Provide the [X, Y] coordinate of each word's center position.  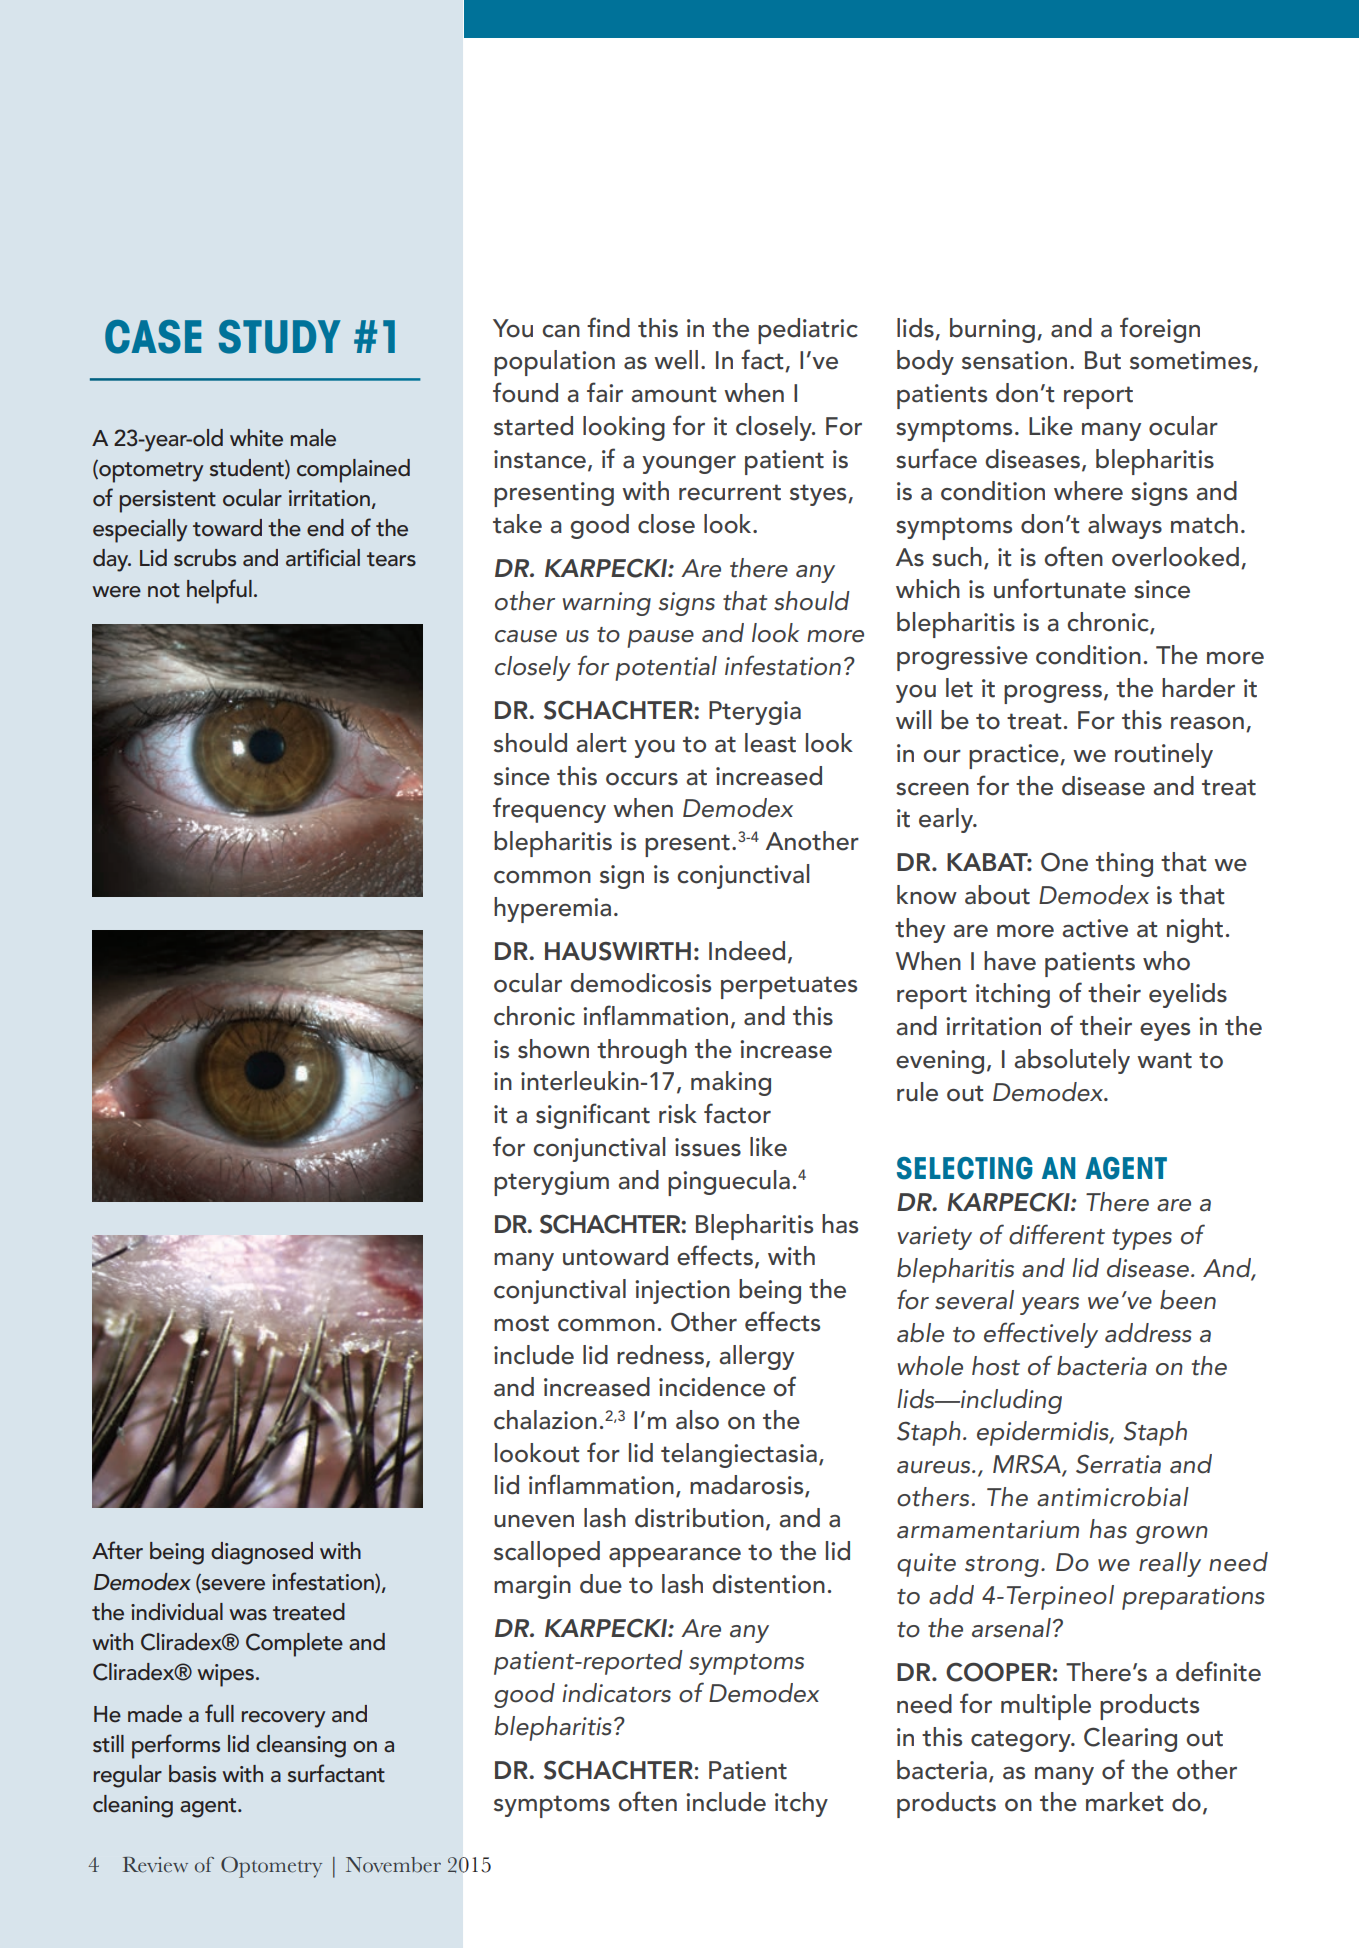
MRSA [1028, 1465]
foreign [1160, 330]
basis [192, 1774]
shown [553, 1049]
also [697, 1420]
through [642, 1051]
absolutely [1072, 1061]
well [676, 360]
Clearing [1130, 1739]
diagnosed [262, 1553]
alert [601, 743]
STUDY [280, 337]
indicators [616, 1693]
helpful [219, 591]
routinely [1164, 755]
